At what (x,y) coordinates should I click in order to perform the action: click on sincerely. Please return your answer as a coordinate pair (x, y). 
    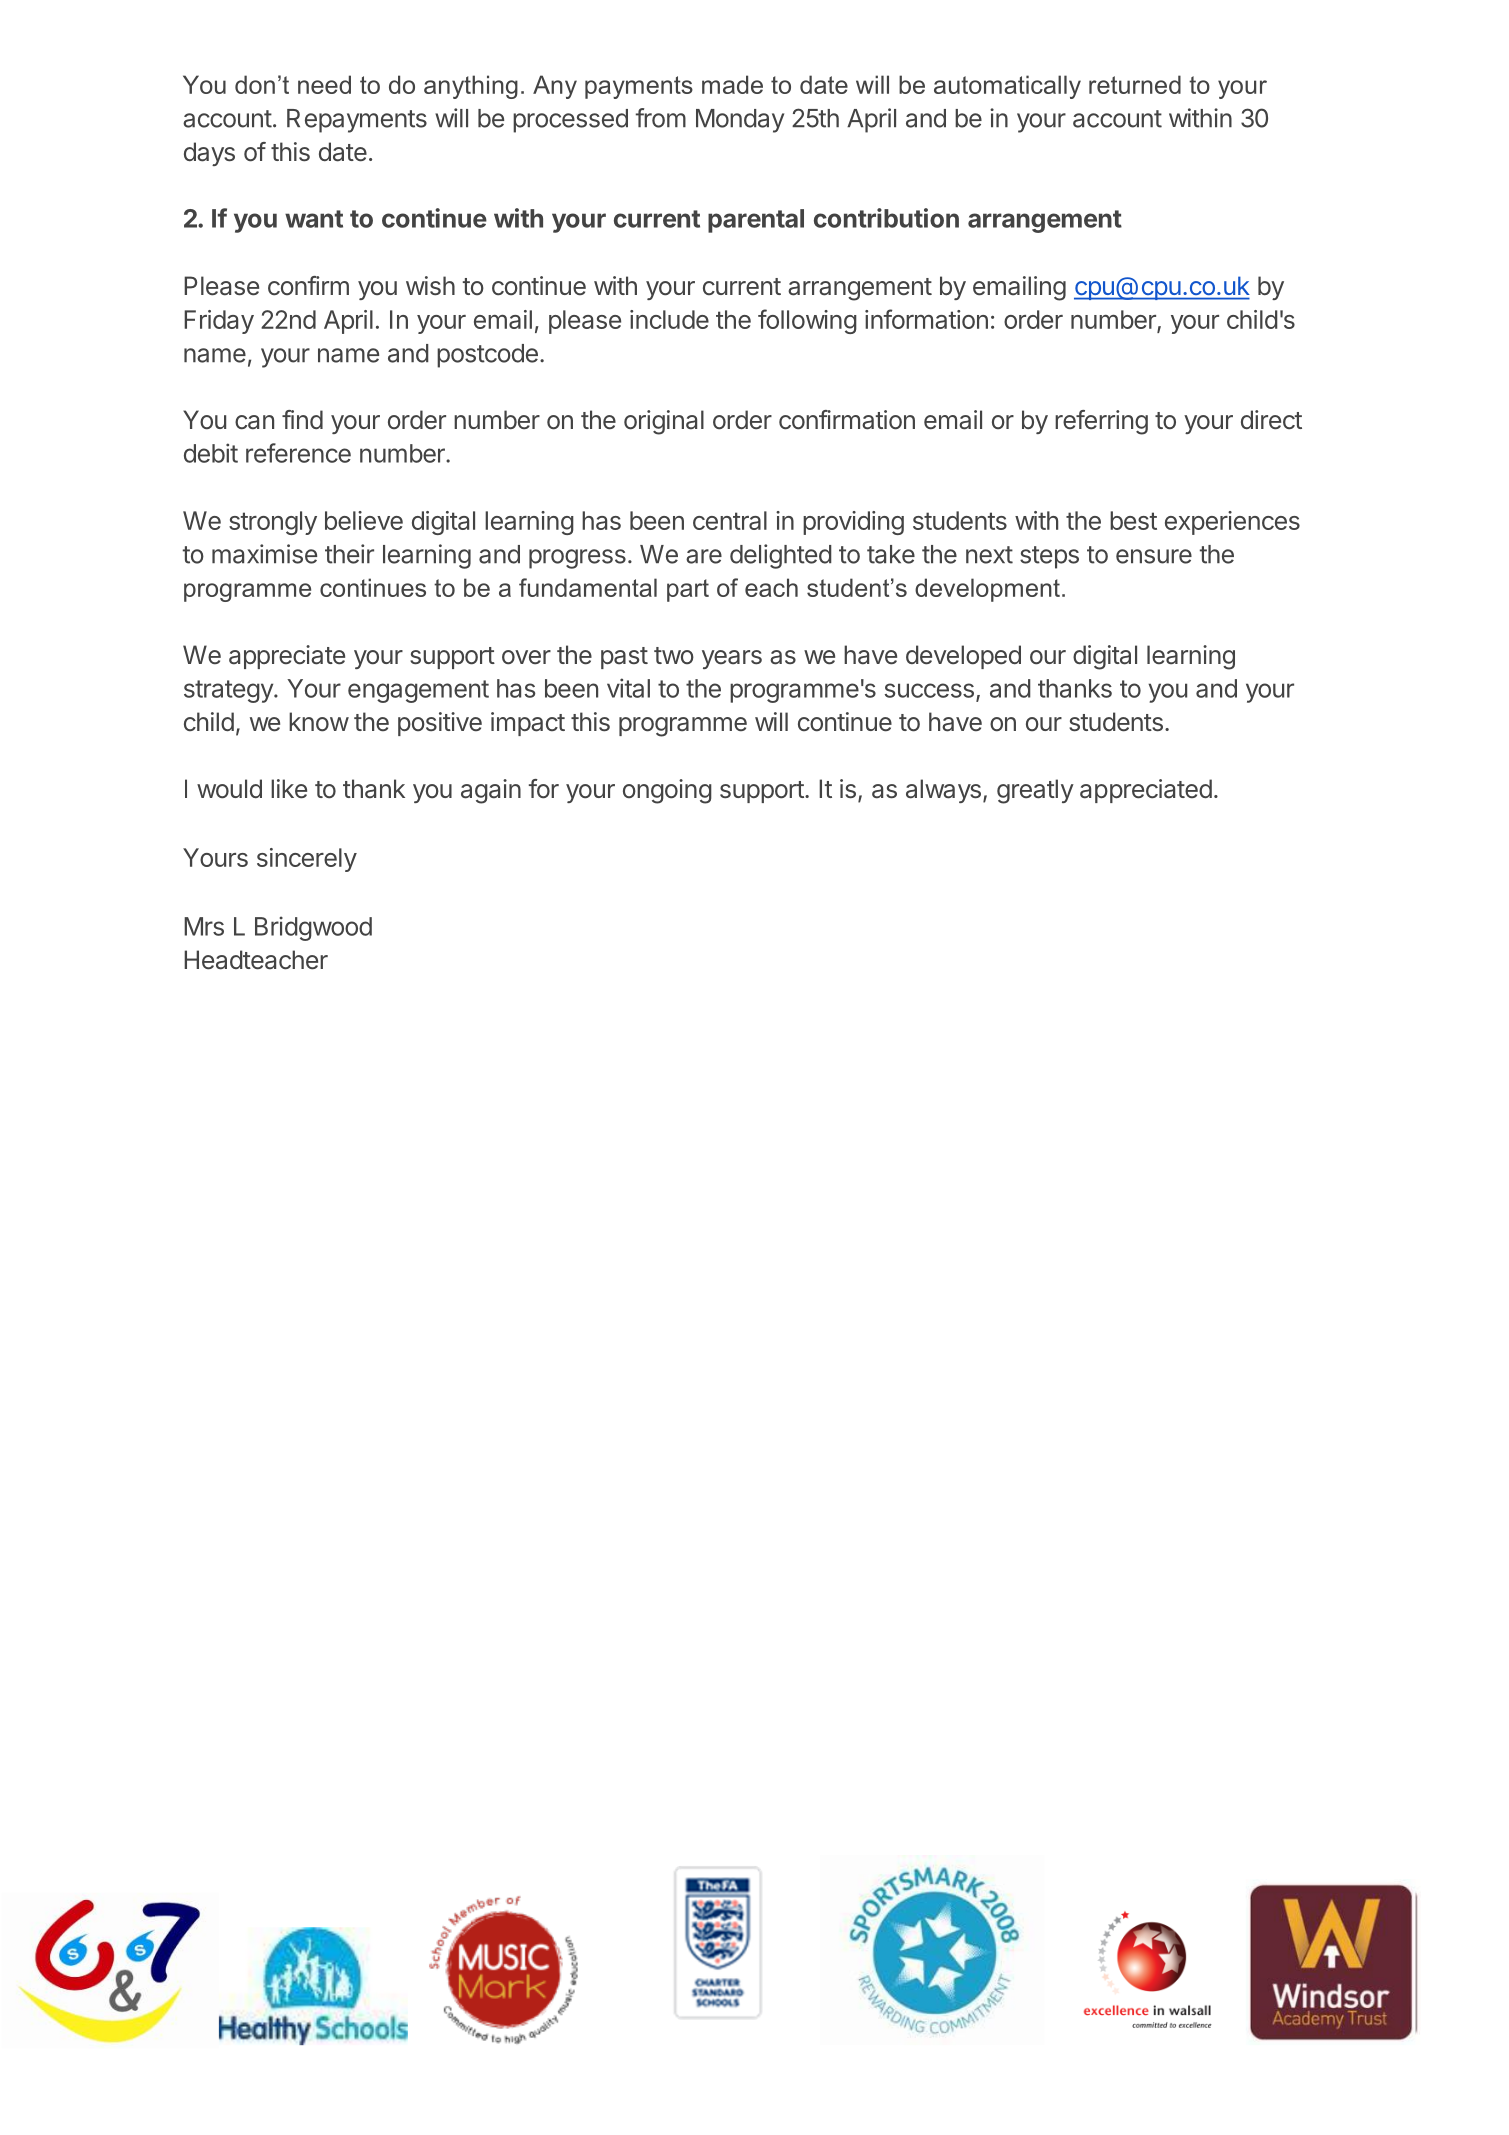
    Looking at the image, I should click on (307, 860).
